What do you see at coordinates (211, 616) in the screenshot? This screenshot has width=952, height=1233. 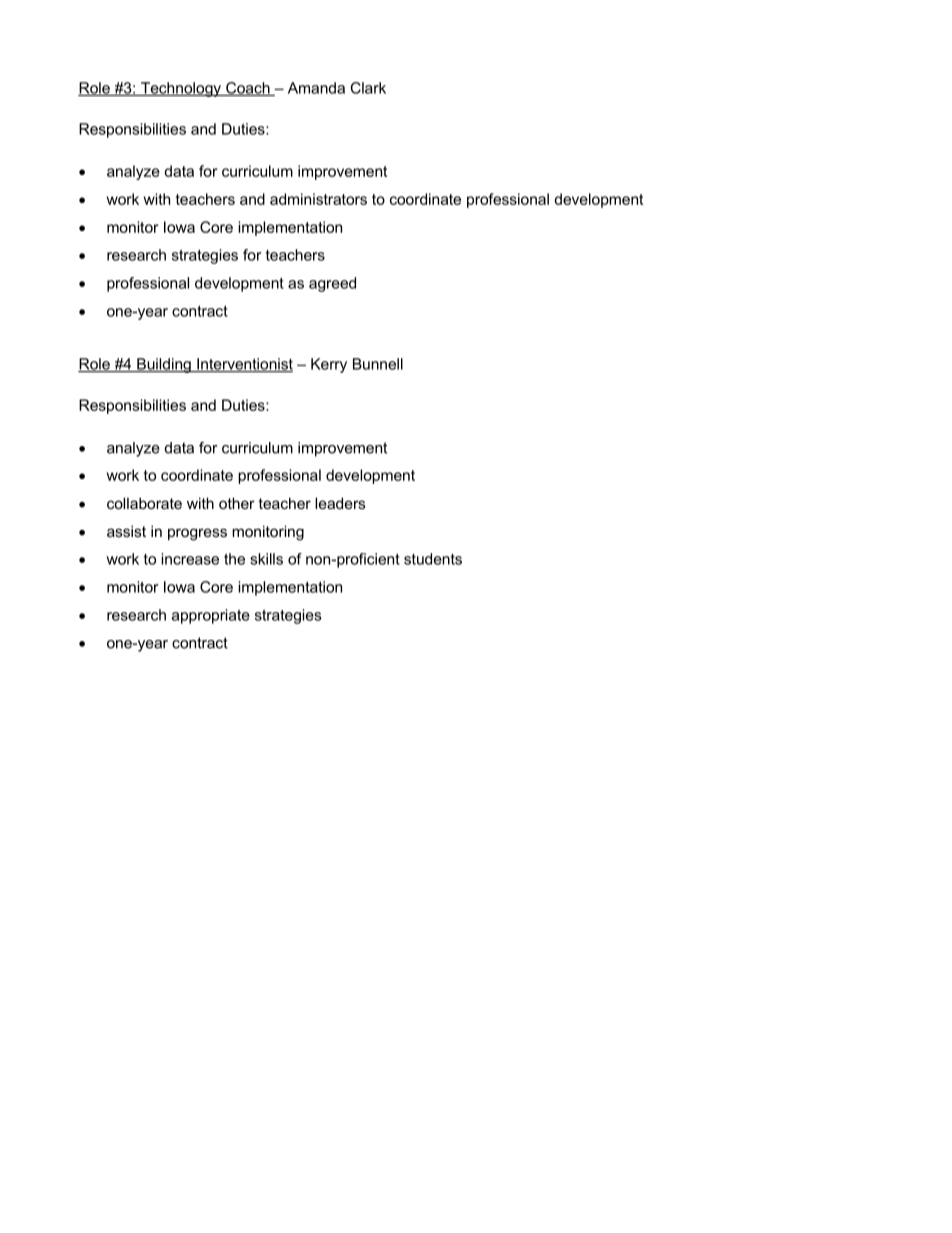 I see `appropriate` at bounding box center [211, 616].
